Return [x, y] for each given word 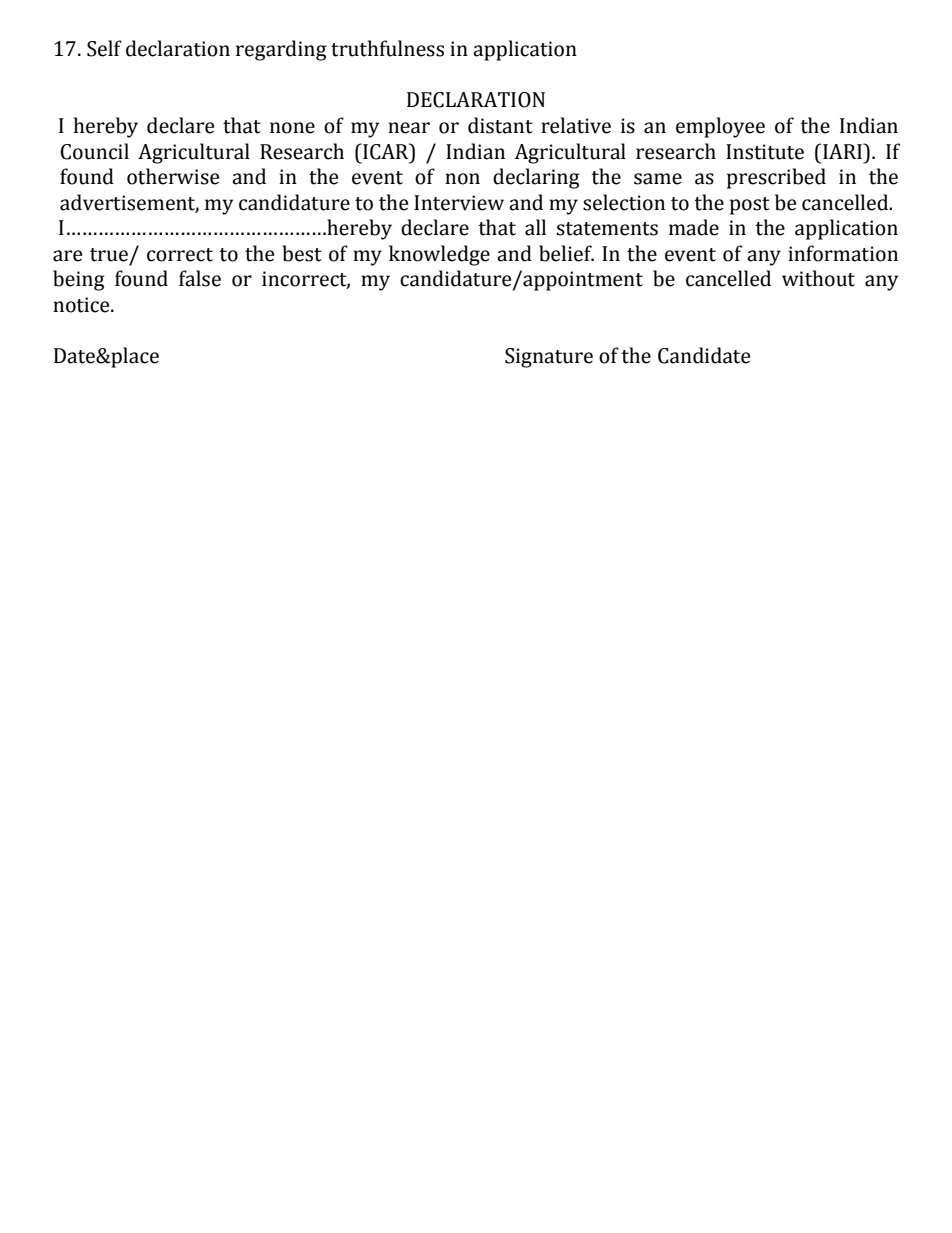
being [79, 280]
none [292, 128]
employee [720, 127]
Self [104, 48]
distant [500, 125]
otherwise [173, 176]
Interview [459, 203]
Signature [549, 358]
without [818, 278]
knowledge [439, 255]
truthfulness [387, 48]
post [750, 206]
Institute [765, 152]
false [200, 278]
